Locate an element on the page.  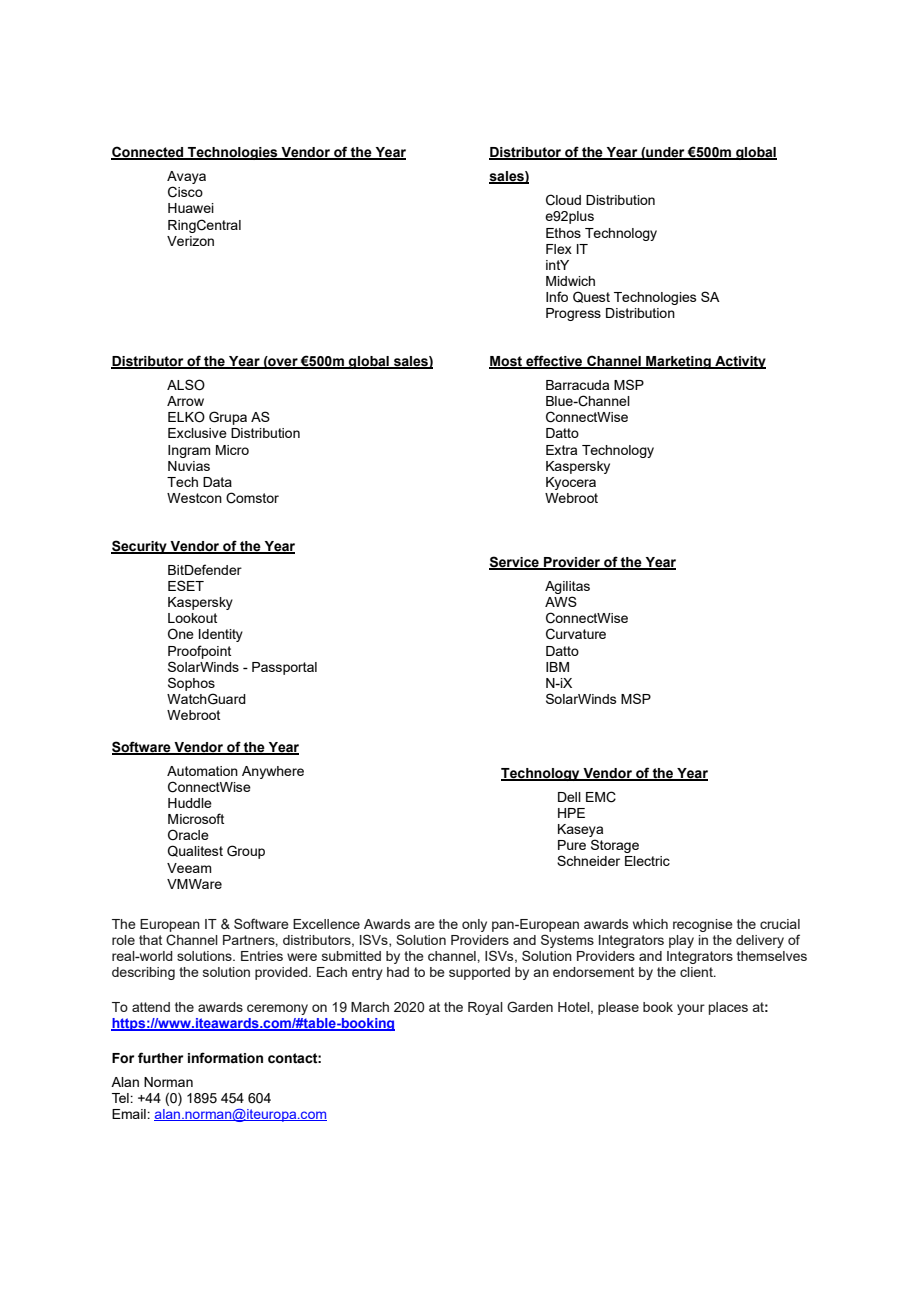
Most is located at coordinates (507, 362).
